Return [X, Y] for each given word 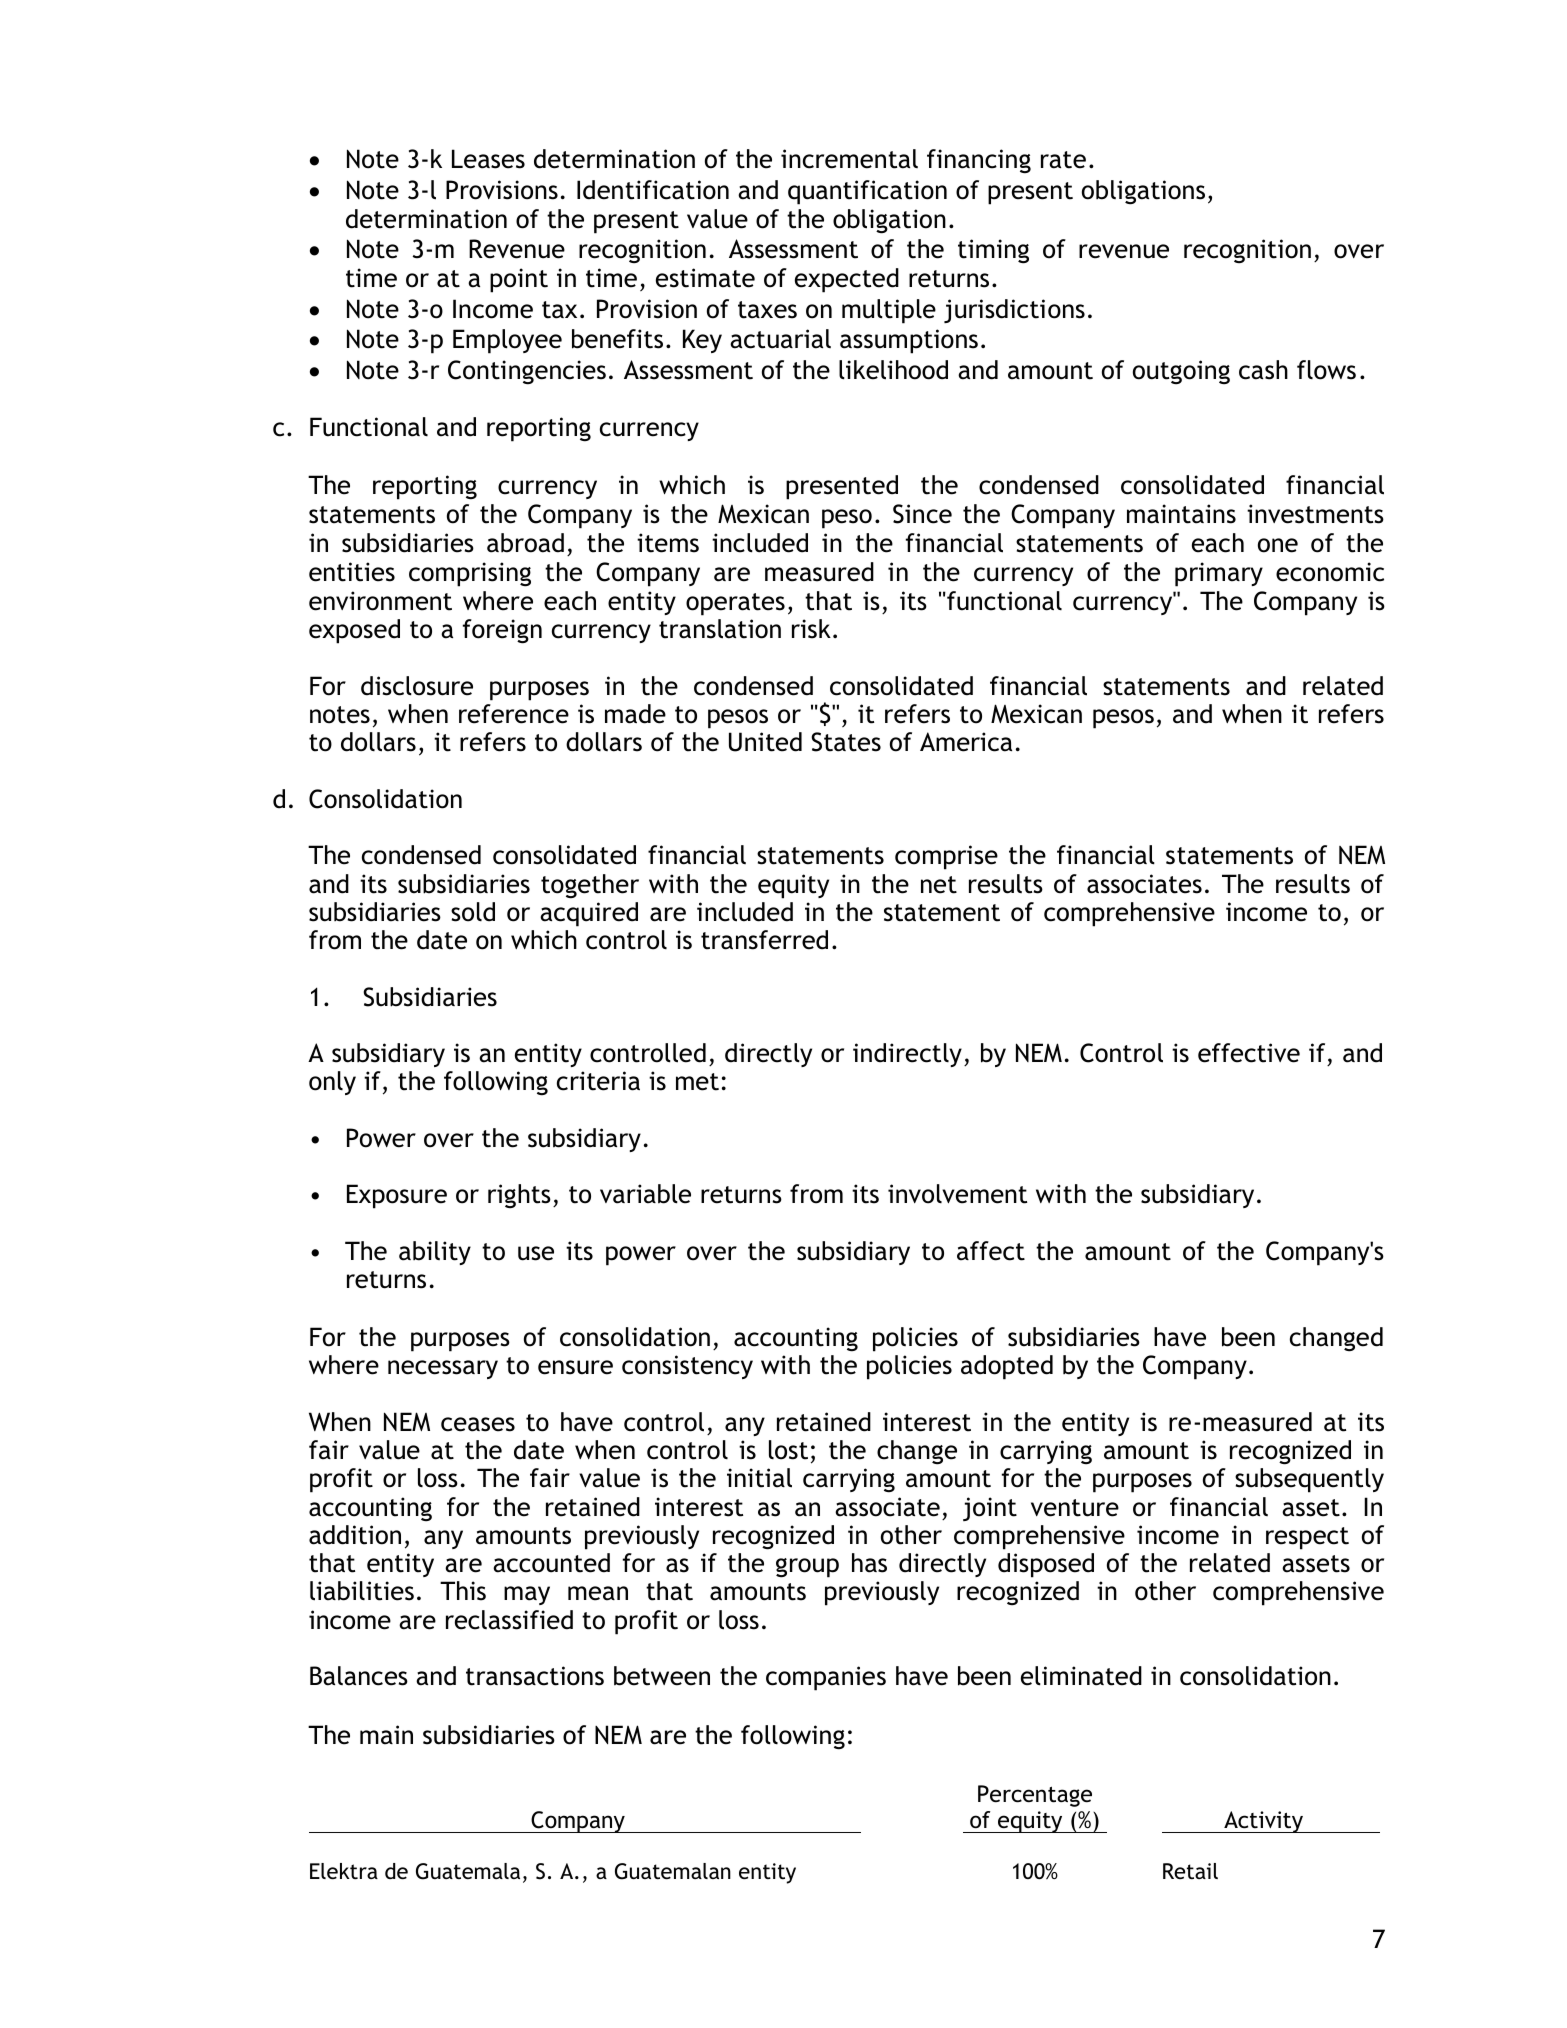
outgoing [1181, 372]
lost [788, 1450]
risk [811, 629]
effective [1249, 1053]
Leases [488, 159]
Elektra [344, 1871]
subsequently [1309, 1480]
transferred [764, 940]
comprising [470, 574]
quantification [867, 192]
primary [1219, 574]
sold [473, 912]
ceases [478, 1424]
